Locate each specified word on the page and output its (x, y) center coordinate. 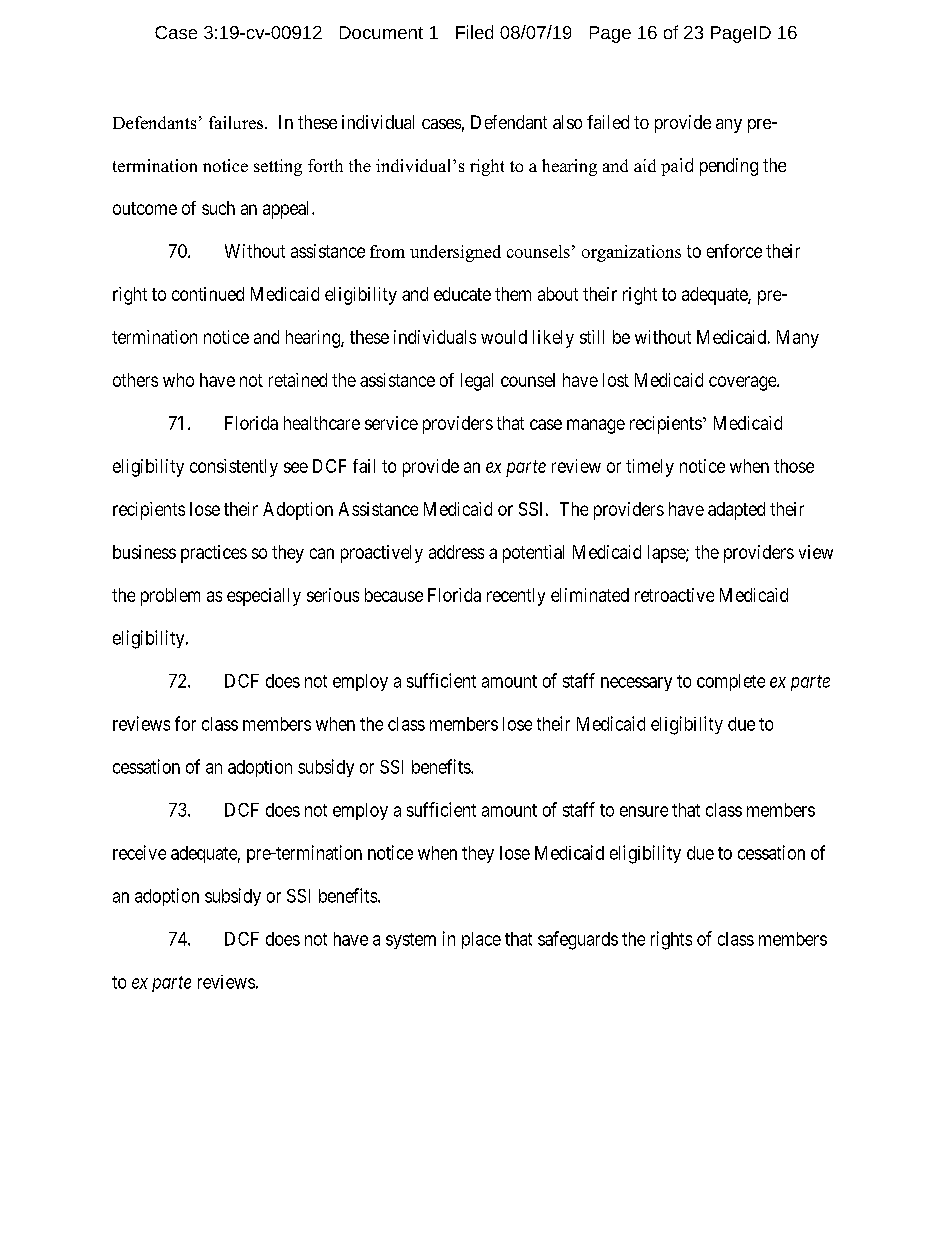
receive (139, 852)
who (178, 380)
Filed (474, 32)
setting (278, 167)
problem (170, 597)
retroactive (674, 595)
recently (516, 597)
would (504, 337)
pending (729, 167)
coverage (743, 383)
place (481, 940)
